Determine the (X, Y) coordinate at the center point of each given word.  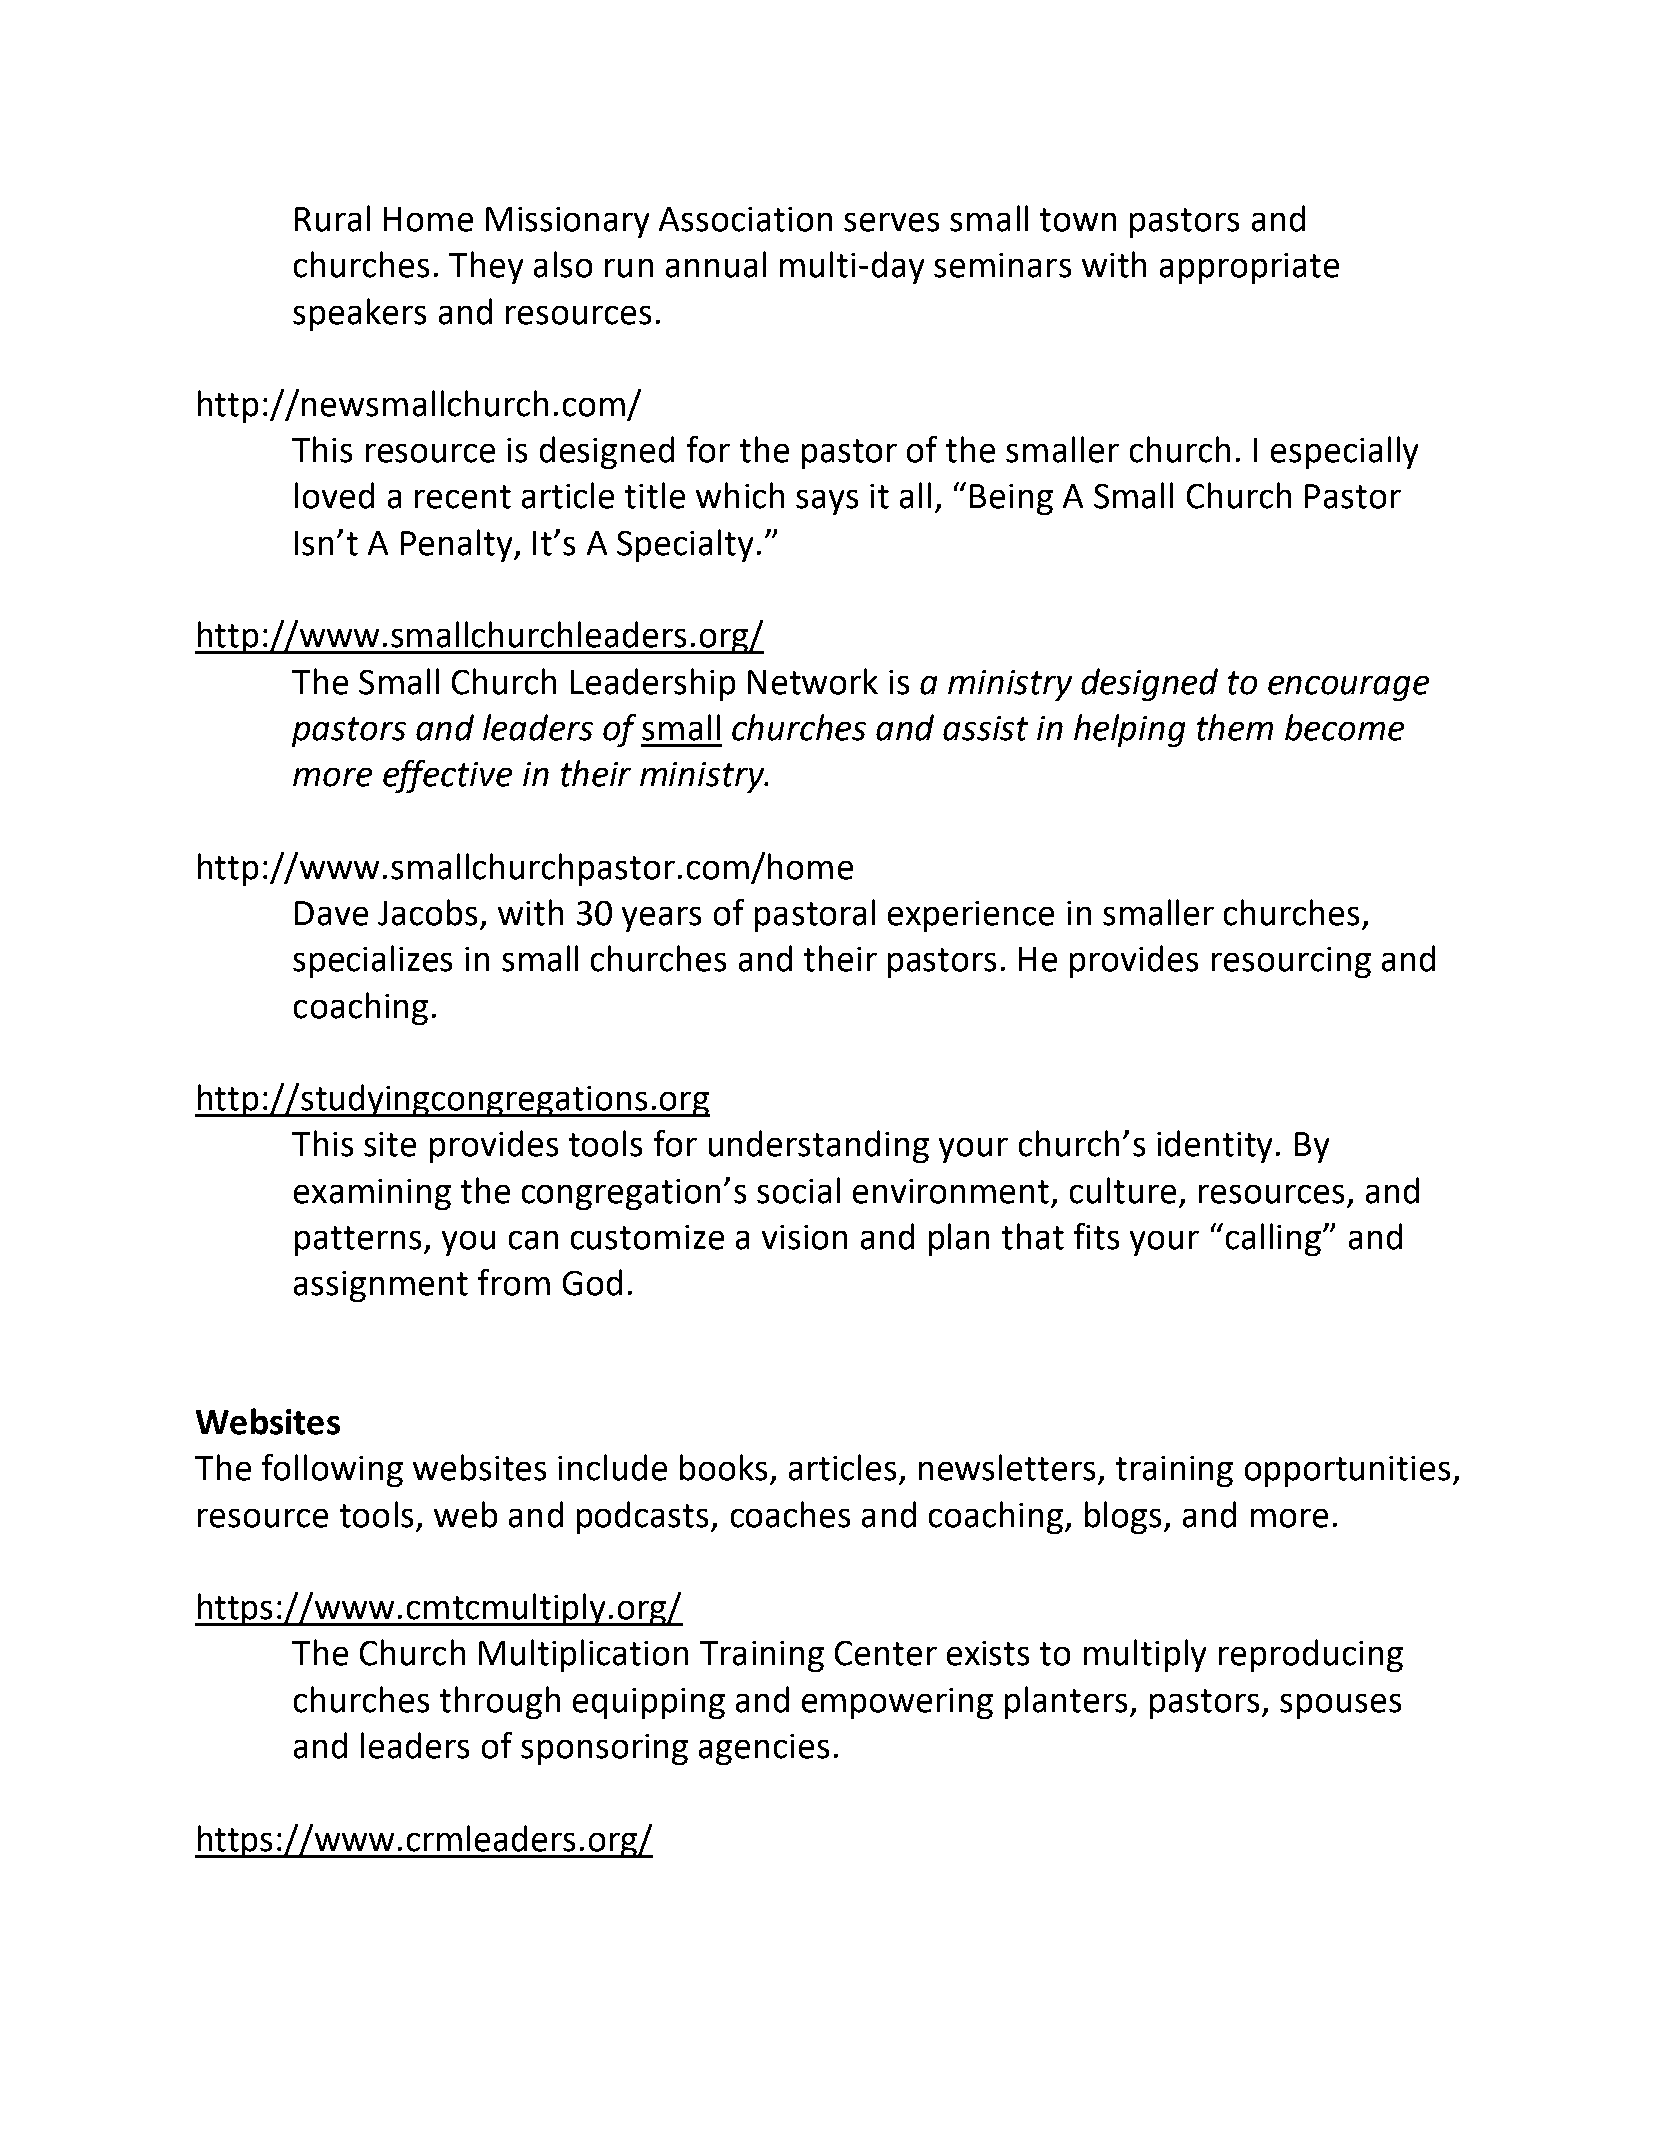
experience (971, 916)
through (500, 1702)
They (486, 267)
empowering (897, 1703)
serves (891, 222)
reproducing (1311, 1655)
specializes (372, 961)
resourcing (1291, 962)
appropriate (1249, 268)
